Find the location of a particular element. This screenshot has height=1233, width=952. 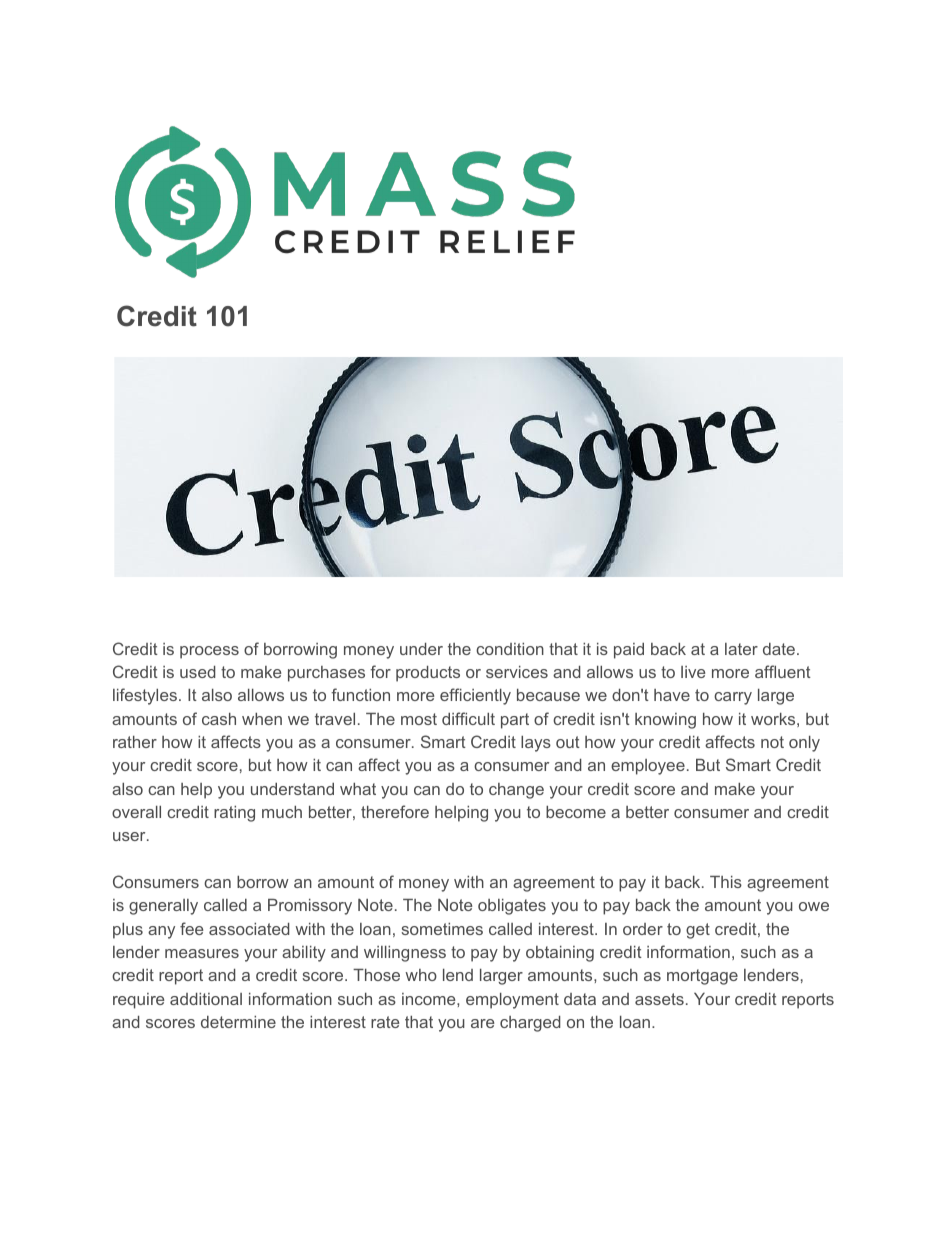

obligates is located at coordinates (512, 907).
